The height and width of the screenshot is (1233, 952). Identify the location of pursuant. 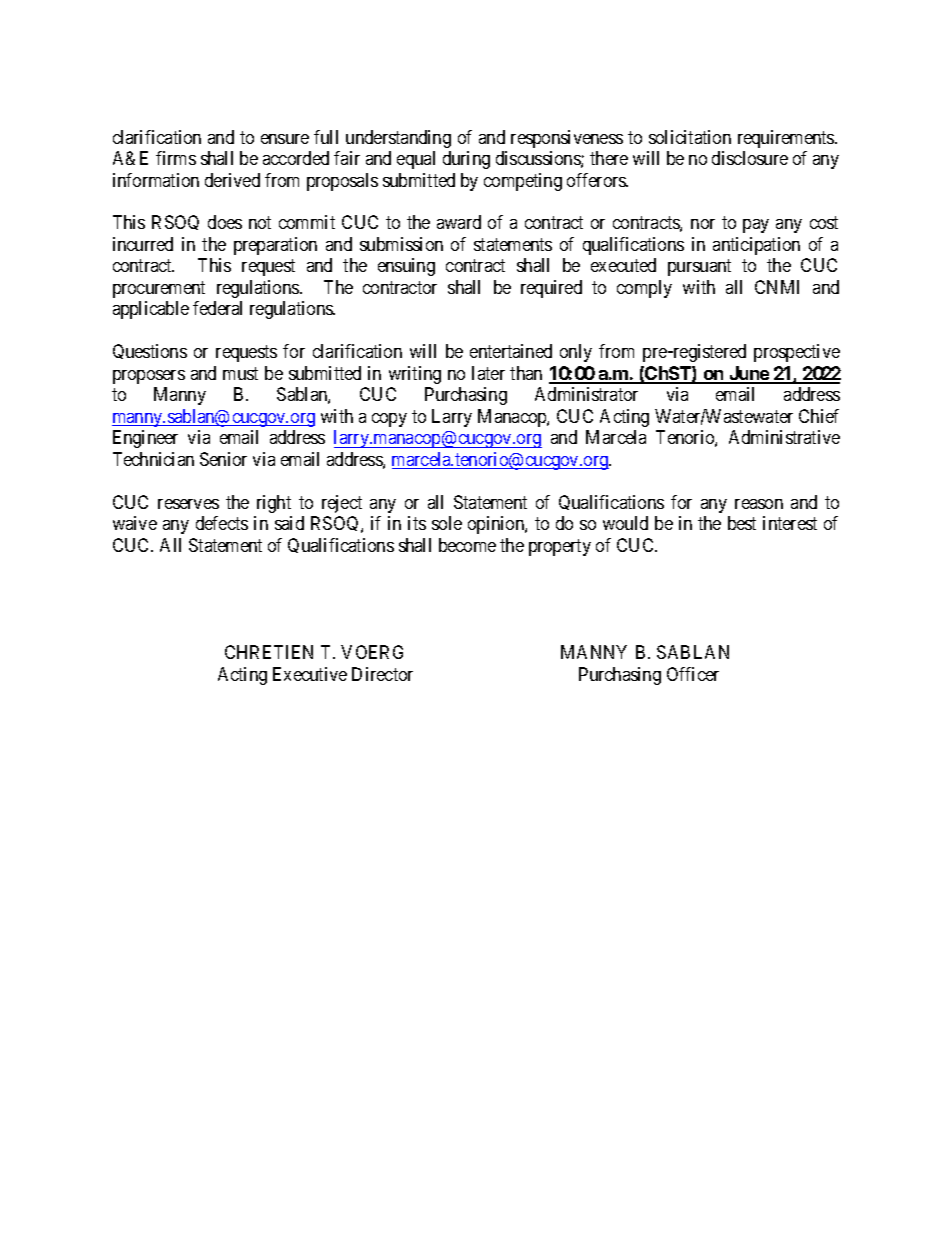
(699, 268).
